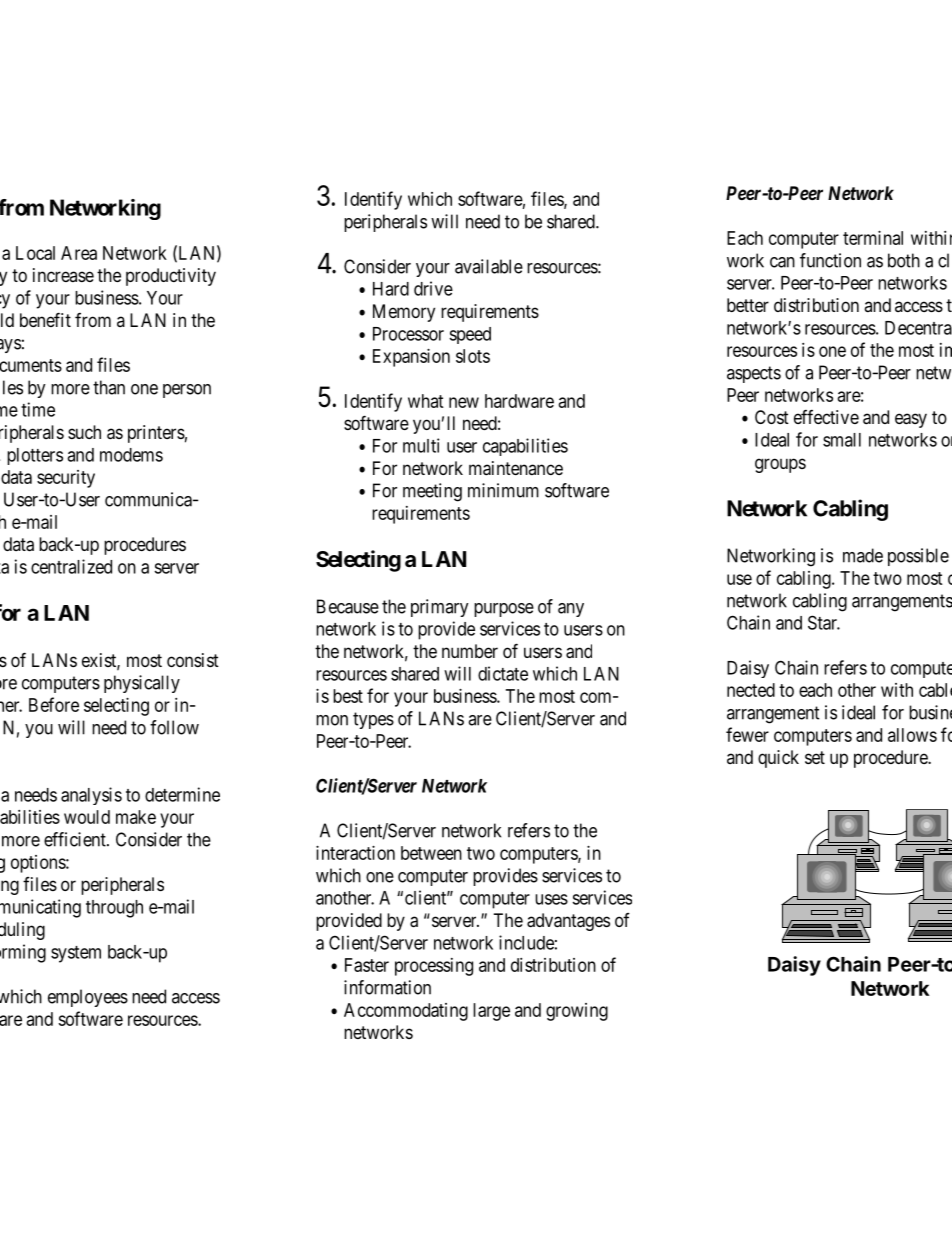 Image resolution: width=952 pixels, height=1233 pixels. What do you see at coordinates (830, 260) in the image?
I see `function` at bounding box center [830, 260].
